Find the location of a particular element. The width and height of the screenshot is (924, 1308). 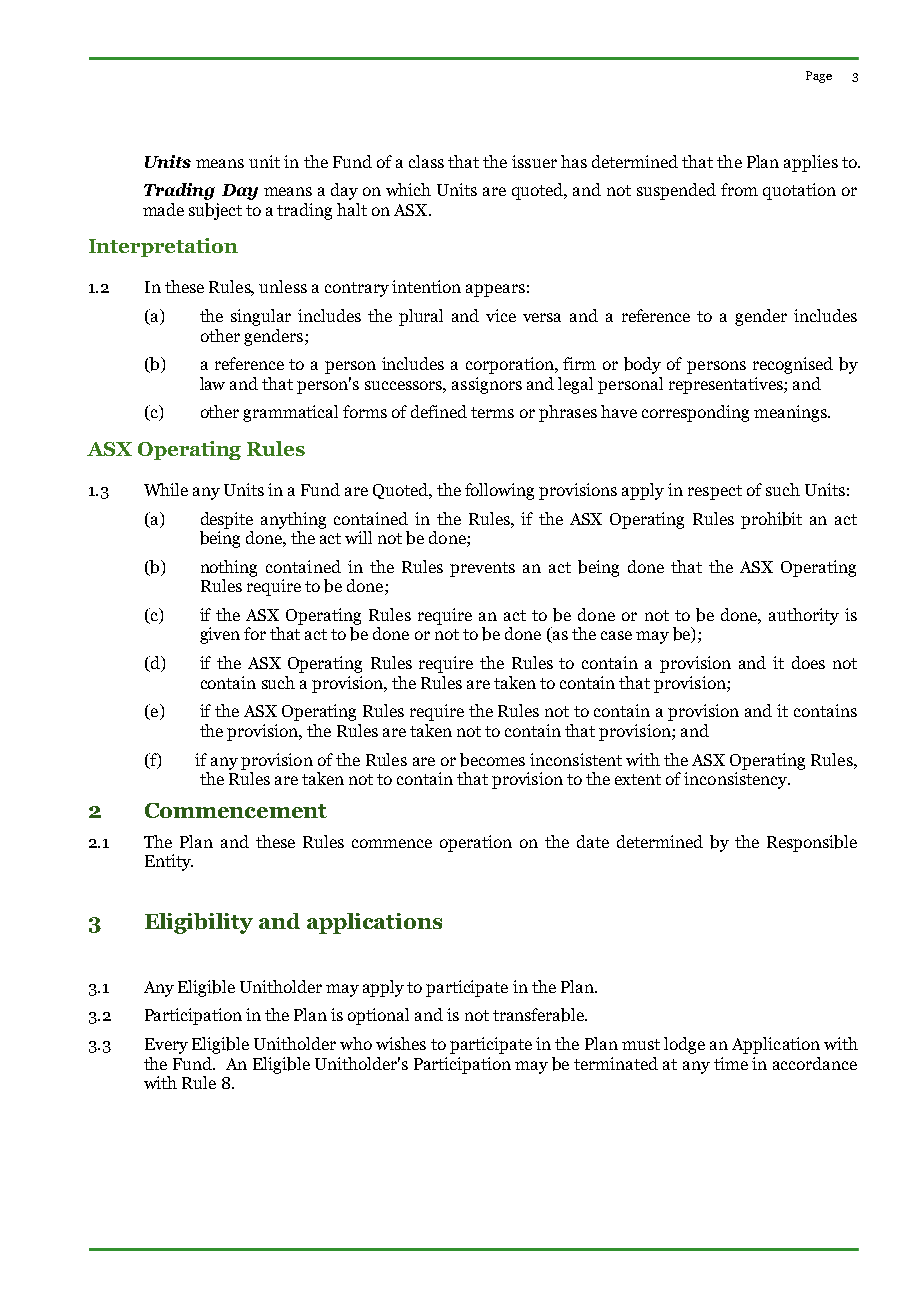

becomes is located at coordinates (492, 760).
